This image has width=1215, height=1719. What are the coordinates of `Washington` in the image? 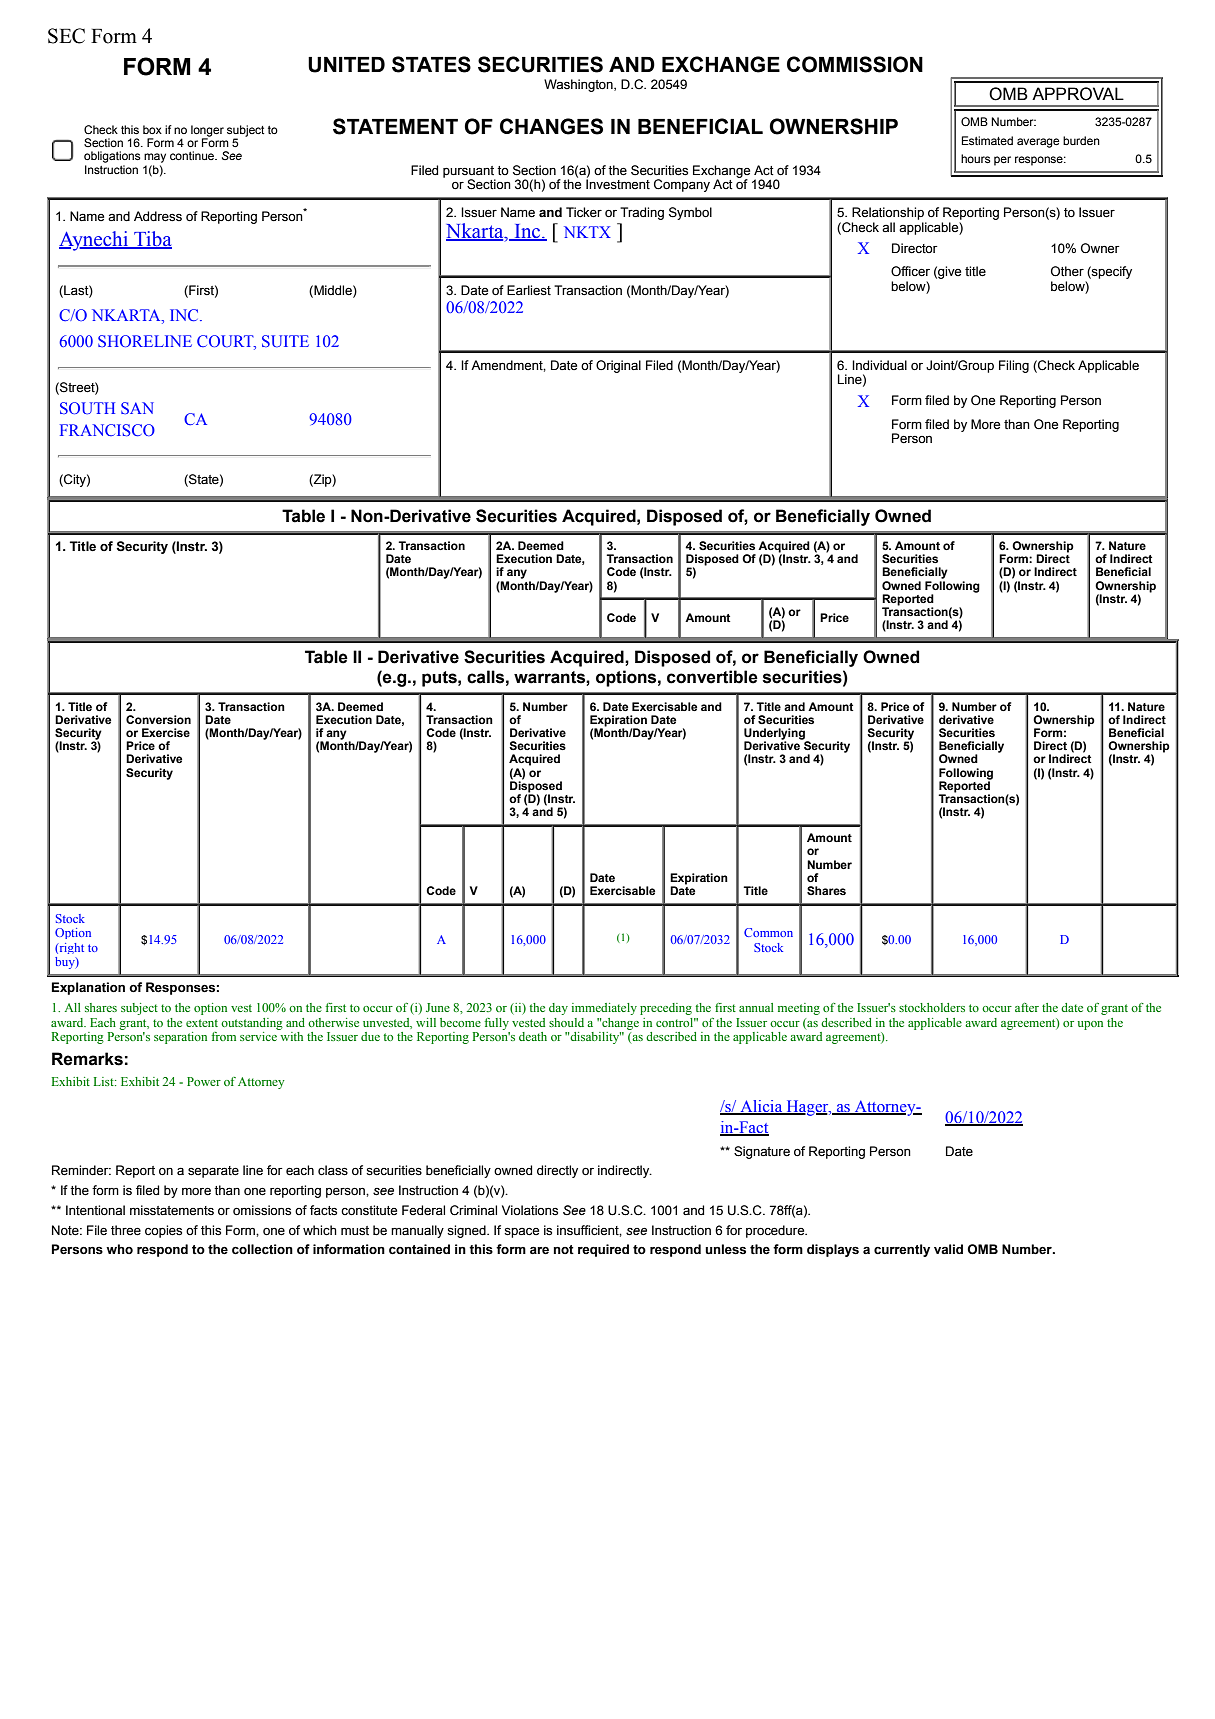 It's located at (579, 85).
